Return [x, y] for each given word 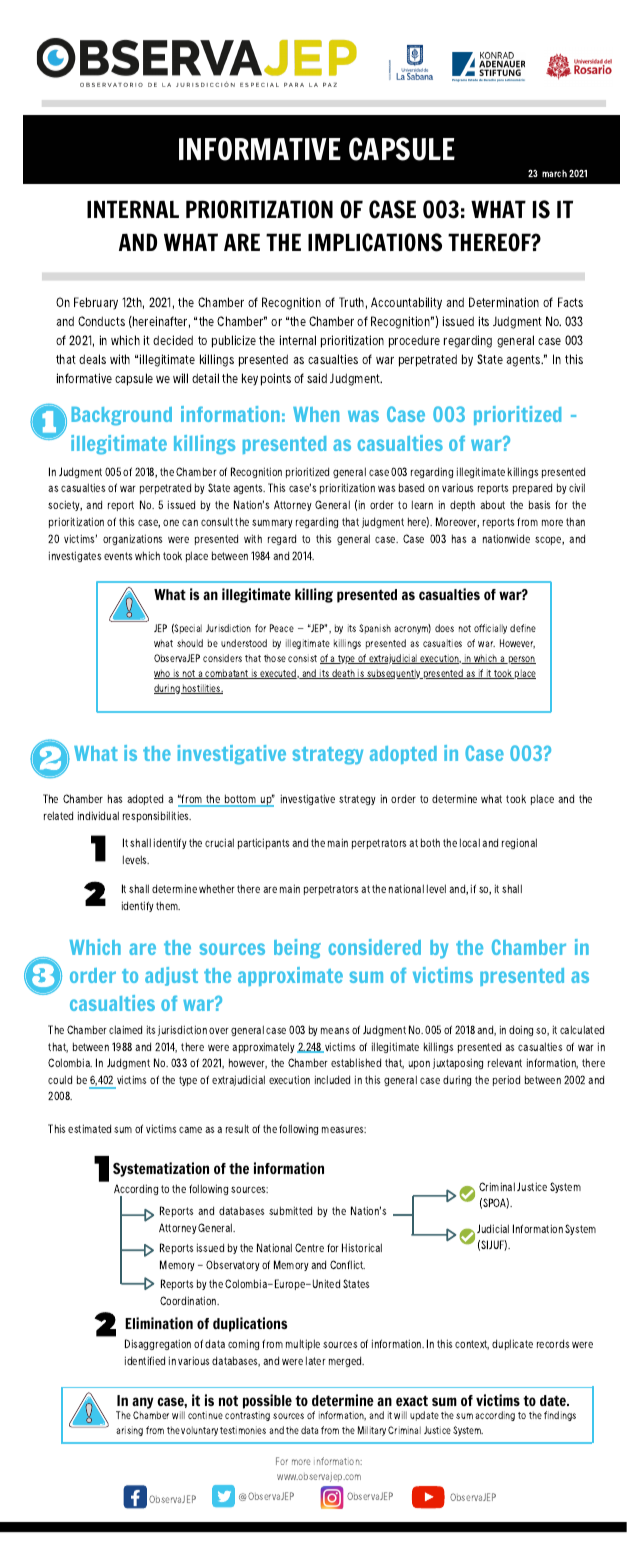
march [554, 173]
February [96, 303]
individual [98, 815]
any [142, 1403]
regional [519, 843]
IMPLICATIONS [375, 242]
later [316, 1360]
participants [264, 843]
